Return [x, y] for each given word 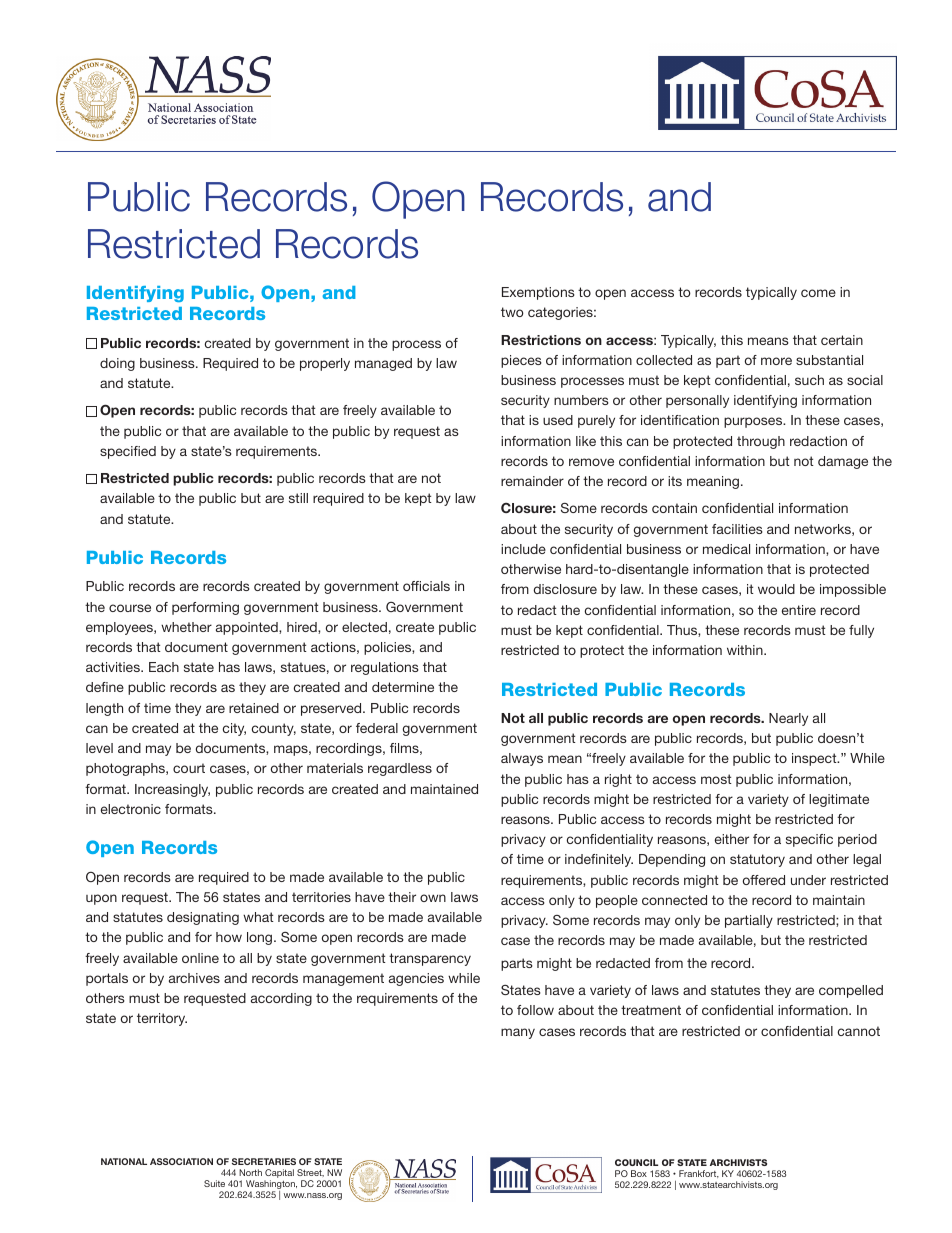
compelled [851, 991]
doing [117, 364]
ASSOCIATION [181, 1161]
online [200, 958]
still [298, 498]
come [818, 293]
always [522, 759]
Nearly [788, 719]
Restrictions [541, 340]
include [523, 549]
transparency [430, 959]
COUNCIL [636, 1162]
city [234, 729]
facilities [737, 529]
